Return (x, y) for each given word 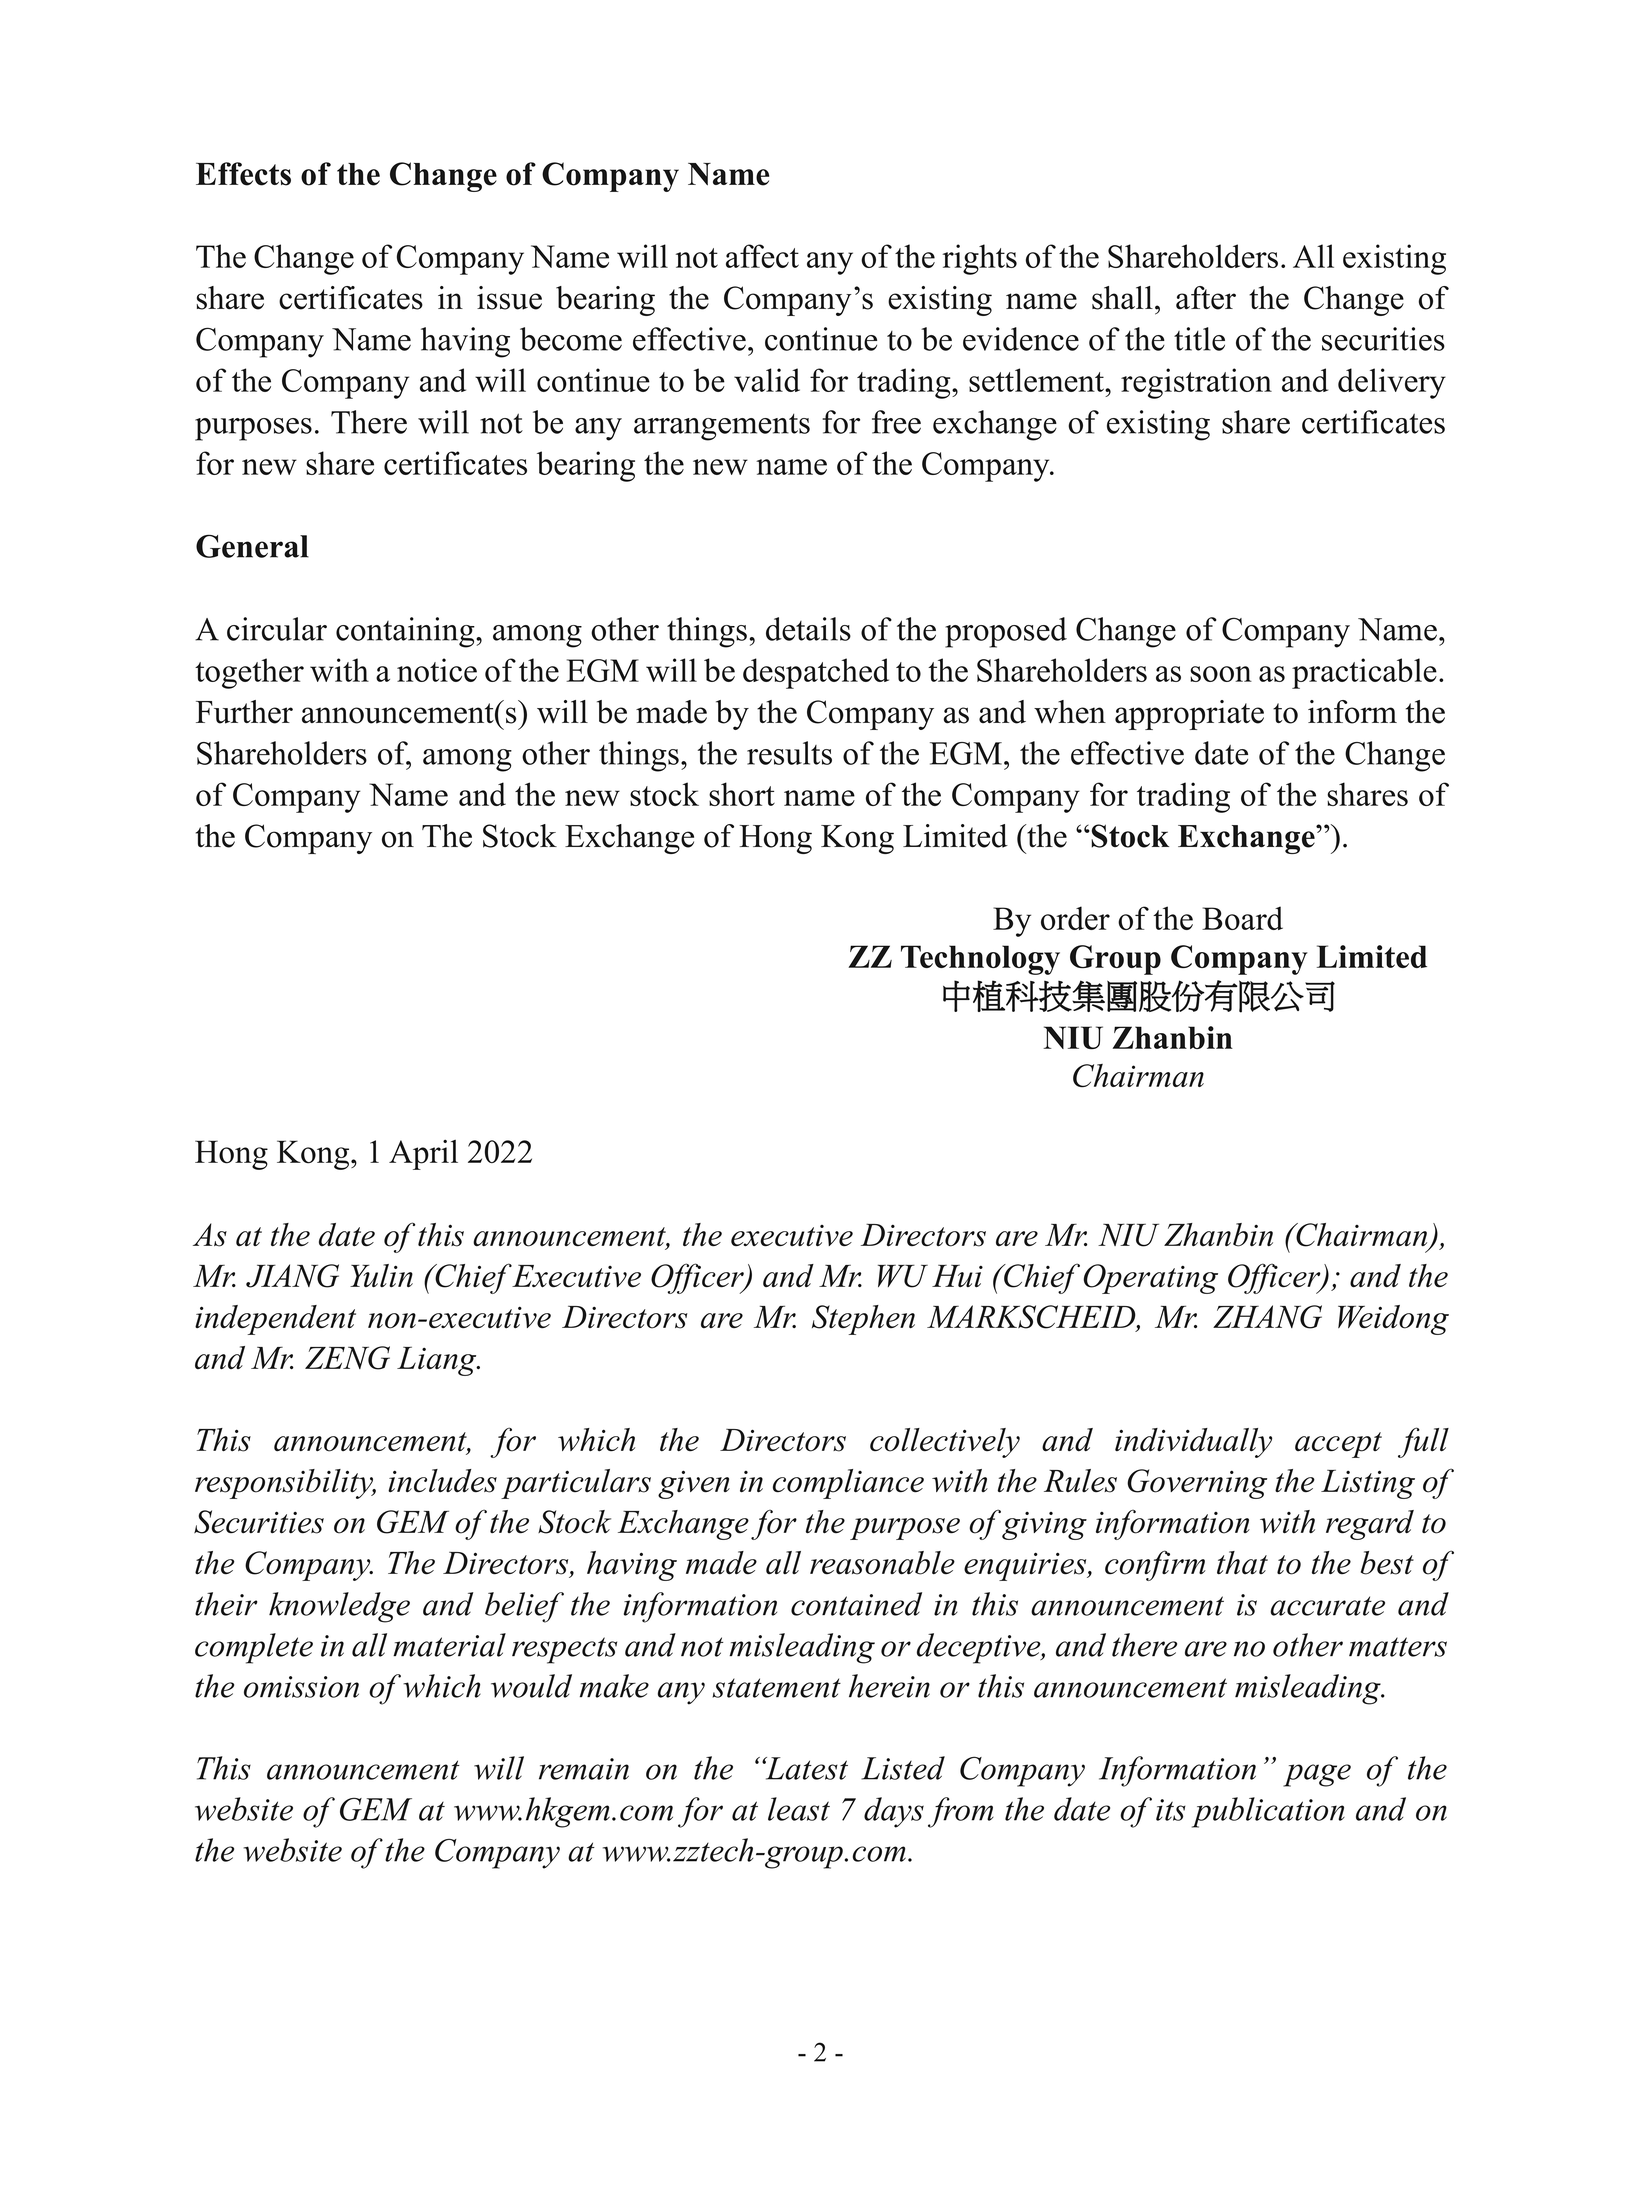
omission (301, 1687)
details (808, 629)
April (423, 1155)
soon (1221, 674)
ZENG (347, 1358)
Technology (980, 960)
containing (406, 632)
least (799, 1809)
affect (762, 256)
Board (1242, 918)
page (1317, 1775)
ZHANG (1267, 1317)
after (1206, 298)
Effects (243, 174)
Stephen (863, 1320)
